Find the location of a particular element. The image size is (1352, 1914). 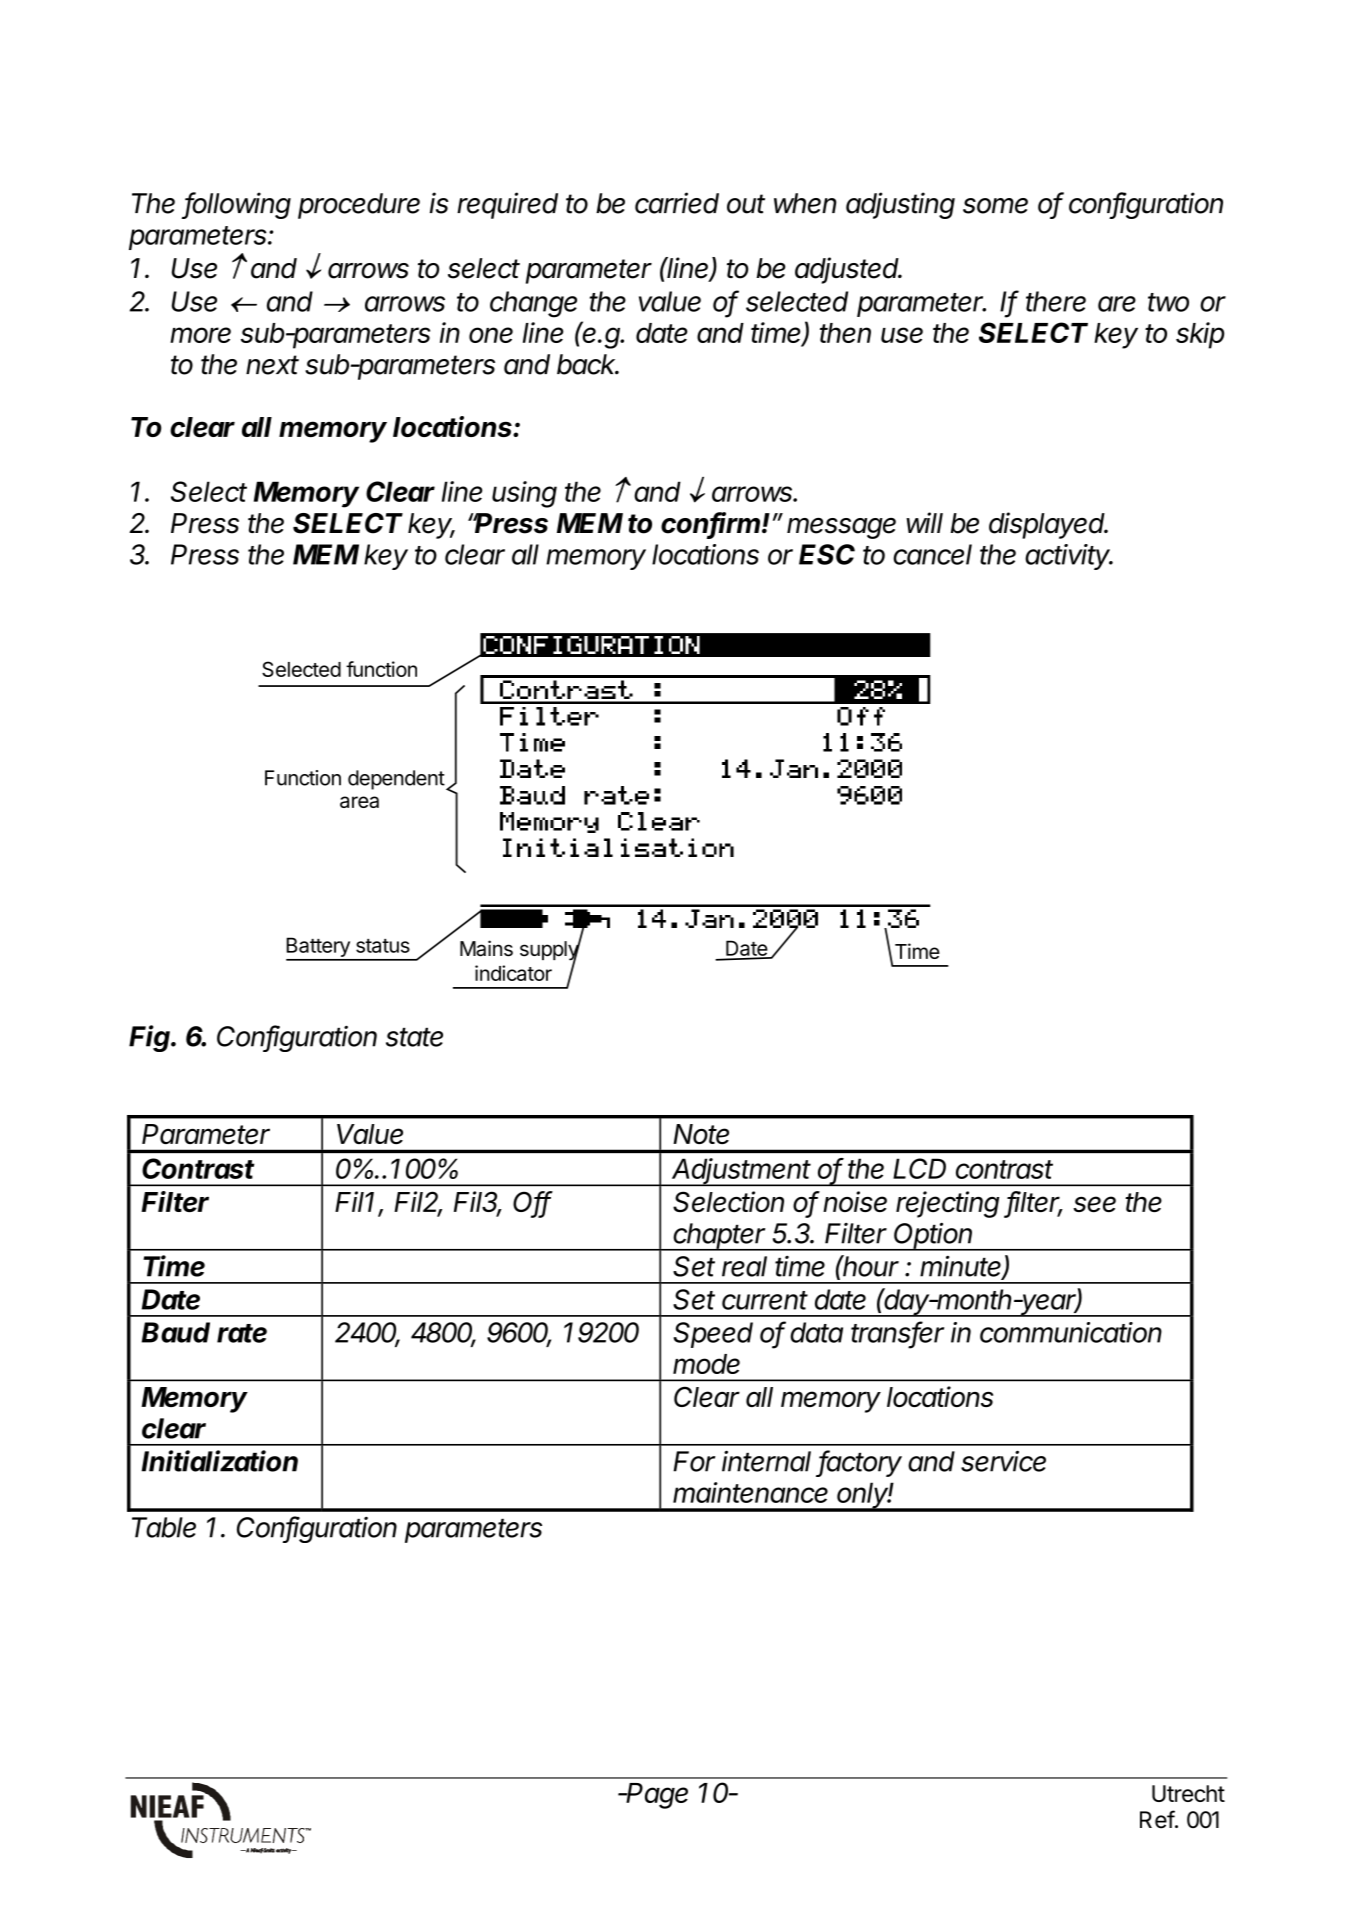

dependent is located at coordinates (396, 780).
